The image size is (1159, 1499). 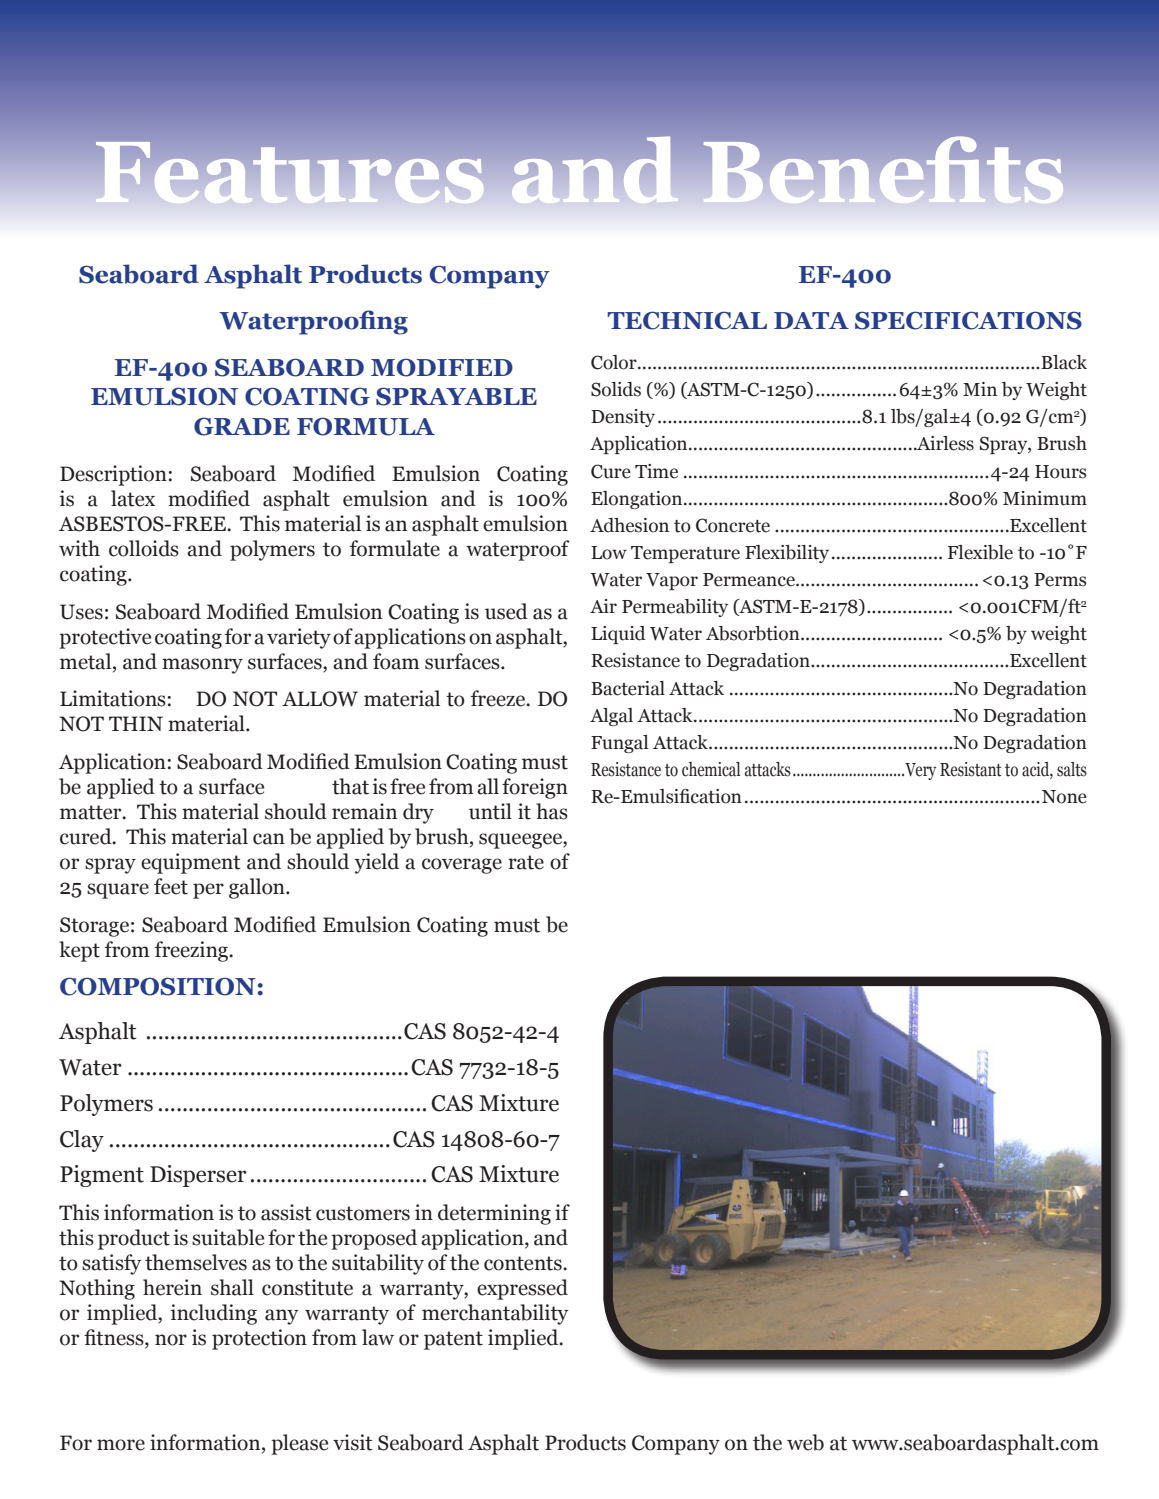 I want to click on Benefits, so click(x=883, y=170).
